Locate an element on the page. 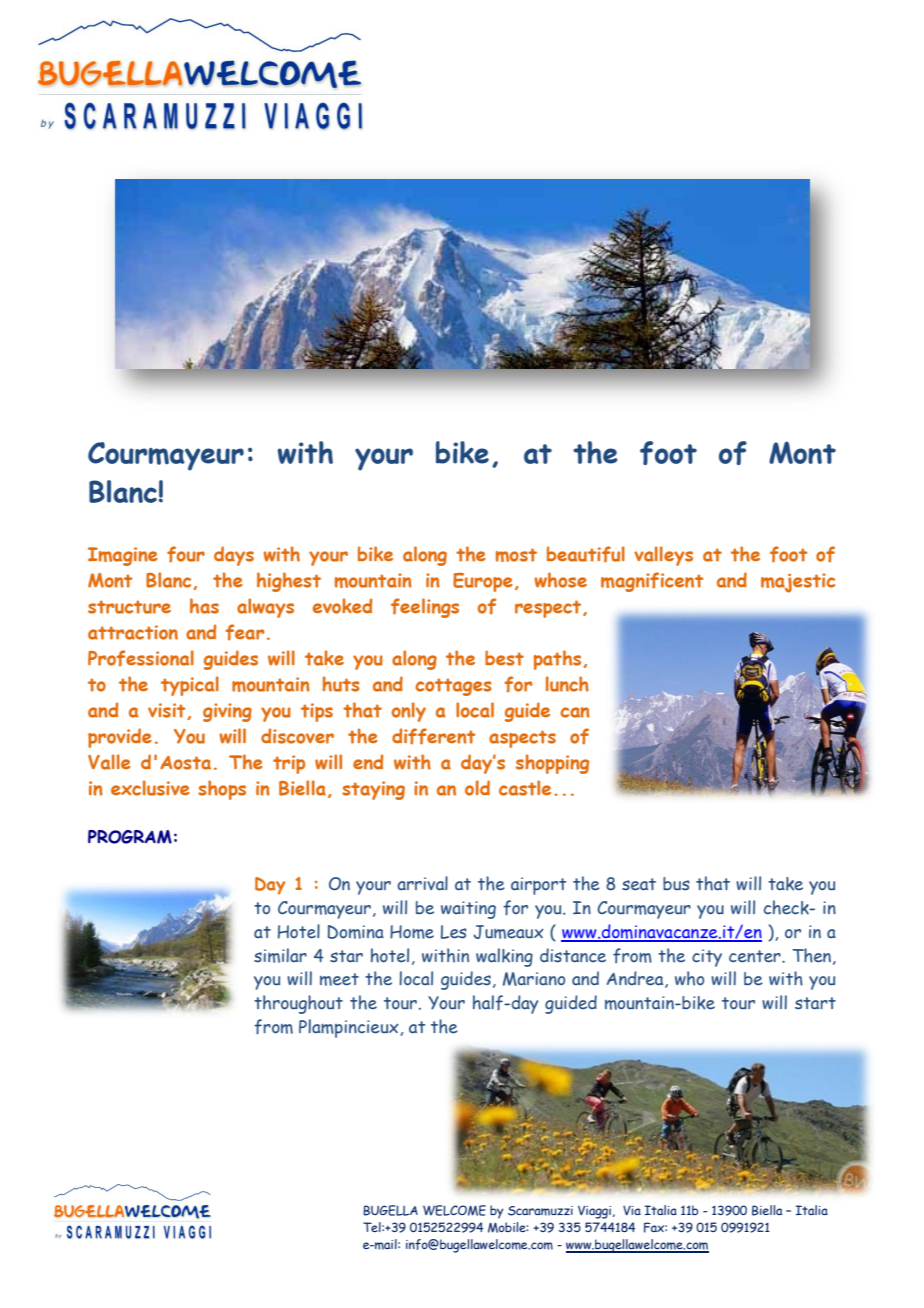 This image has height=1308, width=924. shops is located at coordinates (222, 790).
